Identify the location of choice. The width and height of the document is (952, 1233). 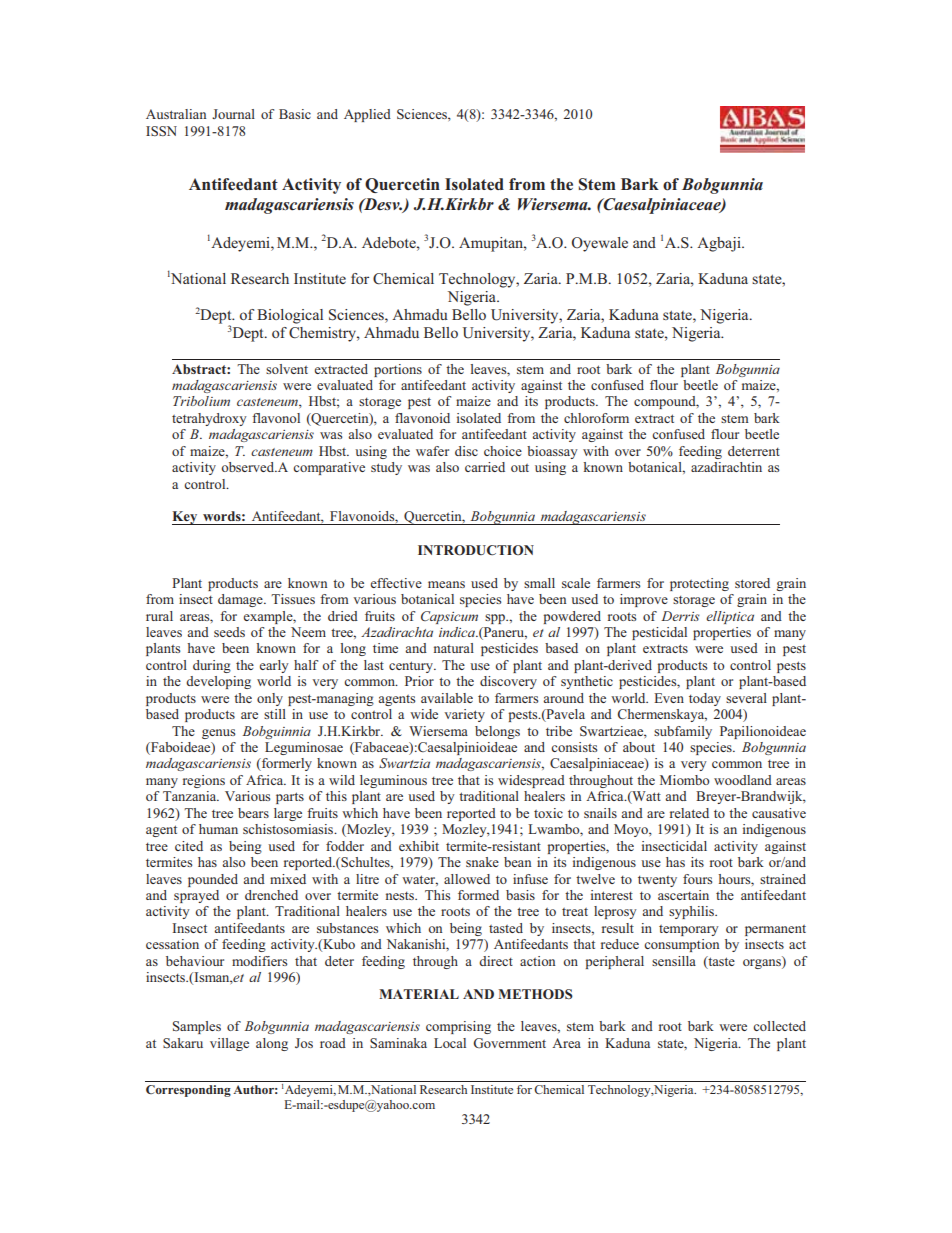
(503, 451).
